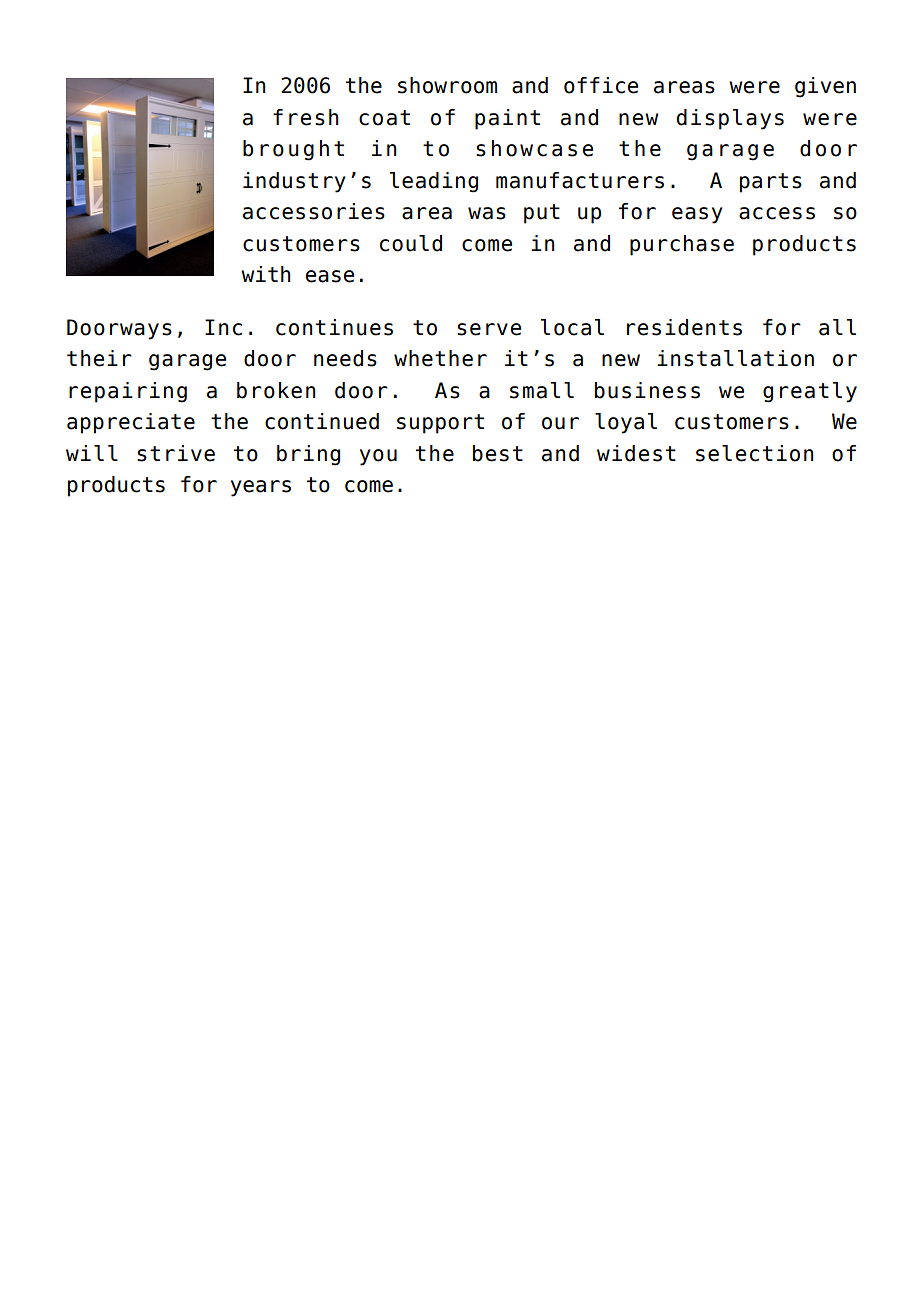  I want to click on best, so click(498, 453).
